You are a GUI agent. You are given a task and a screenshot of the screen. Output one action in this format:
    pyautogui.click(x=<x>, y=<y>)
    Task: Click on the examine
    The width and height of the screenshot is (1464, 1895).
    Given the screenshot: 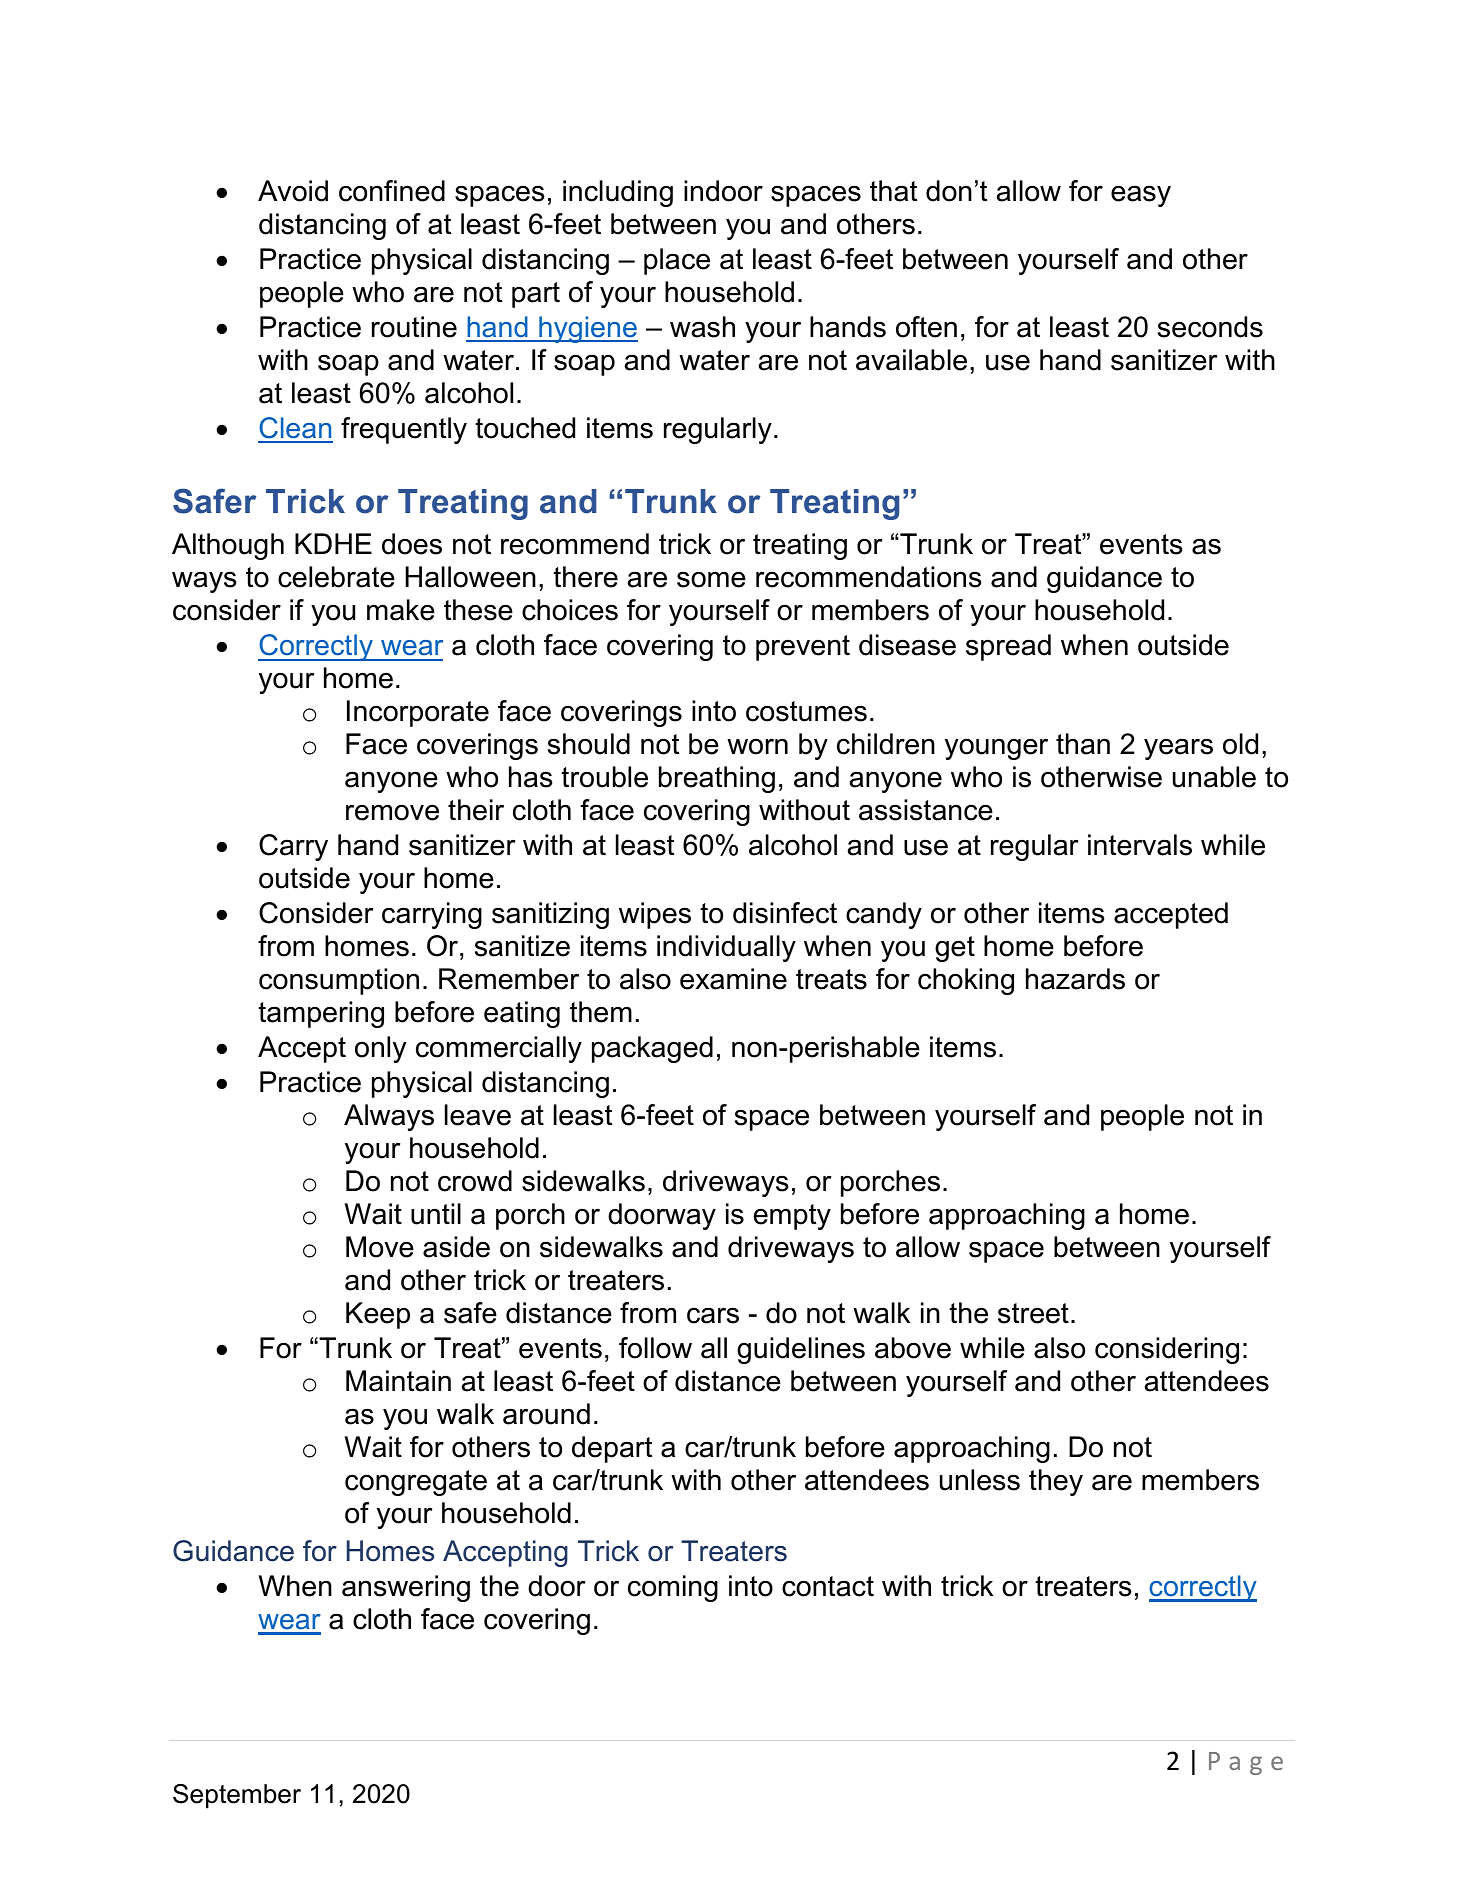 What is the action you would take?
    pyautogui.click(x=733, y=979)
